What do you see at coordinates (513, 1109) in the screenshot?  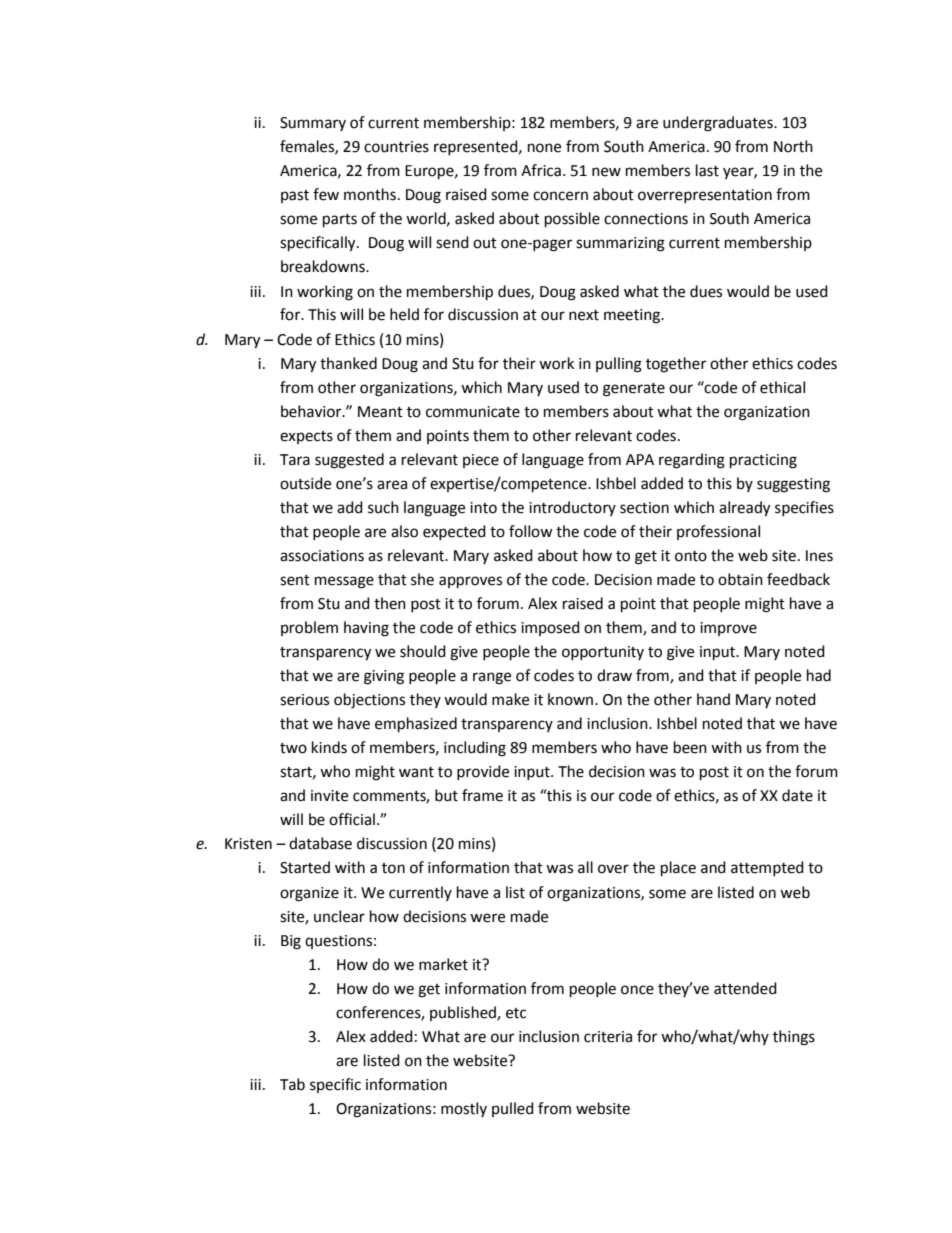 I see `pulled` at bounding box center [513, 1109].
